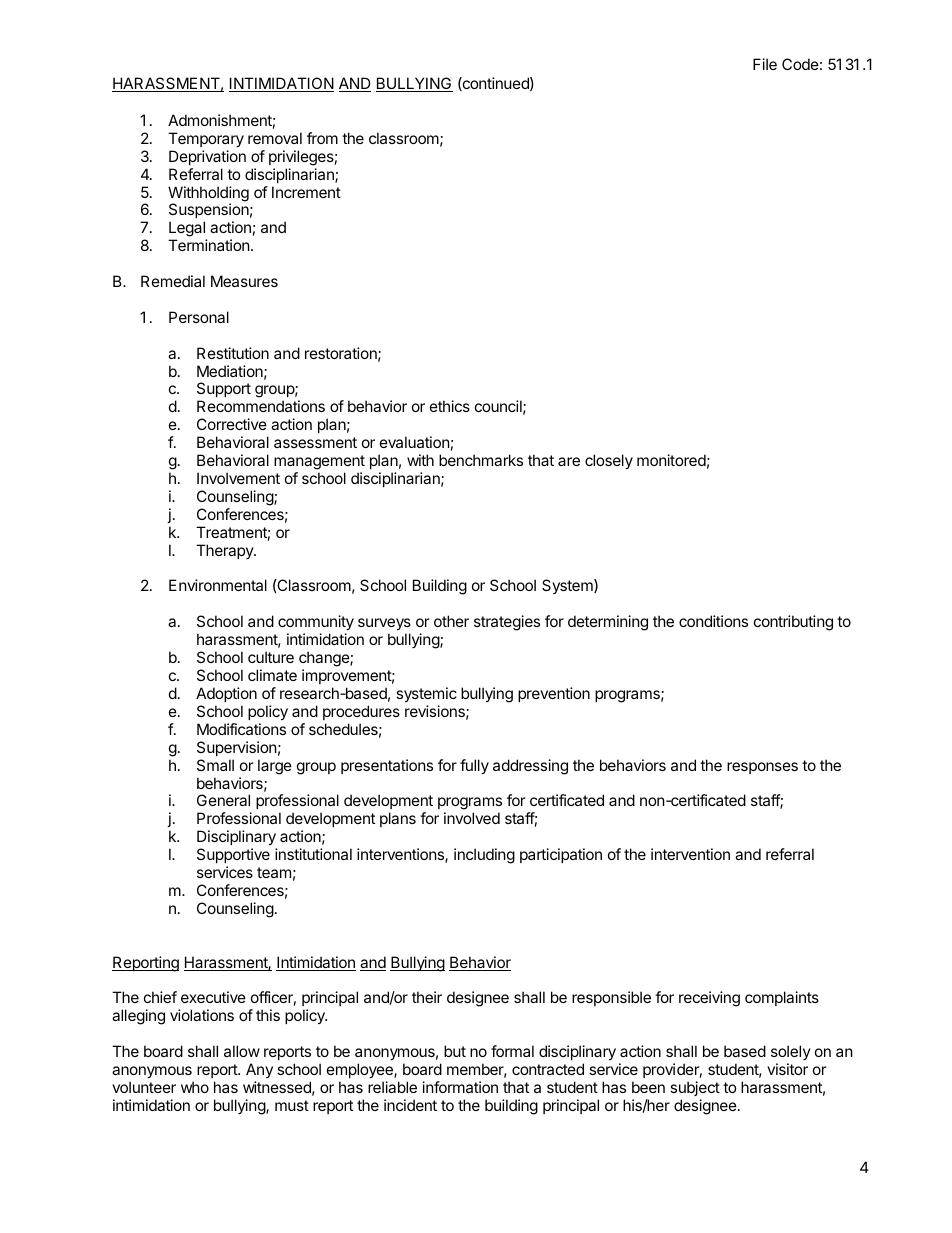 This image has width=952, height=1233. What do you see at coordinates (765, 64) in the image?
I see `File` at bounding box center [765, 64].
